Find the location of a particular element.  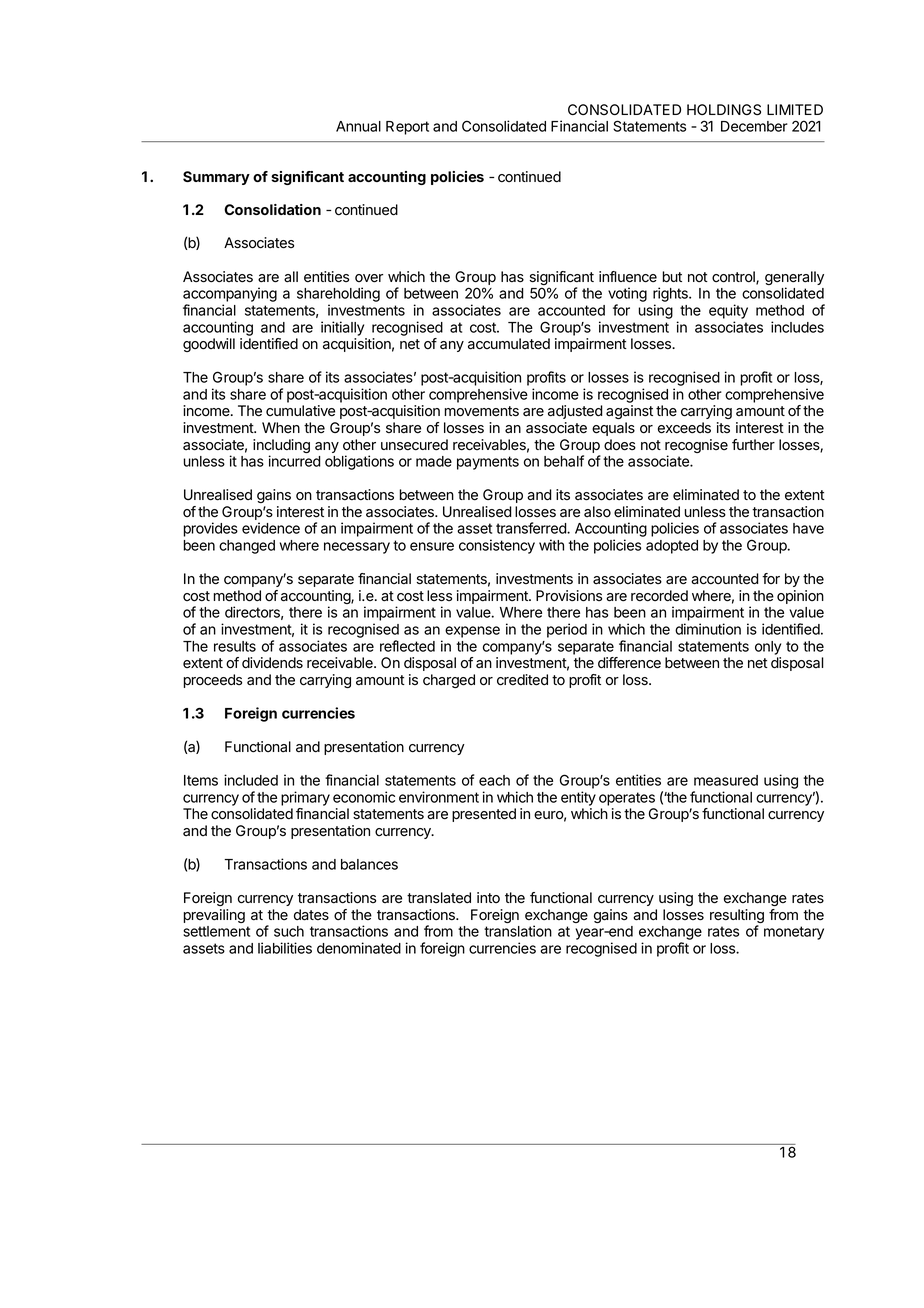

further is located at coordinates (753, 445).
